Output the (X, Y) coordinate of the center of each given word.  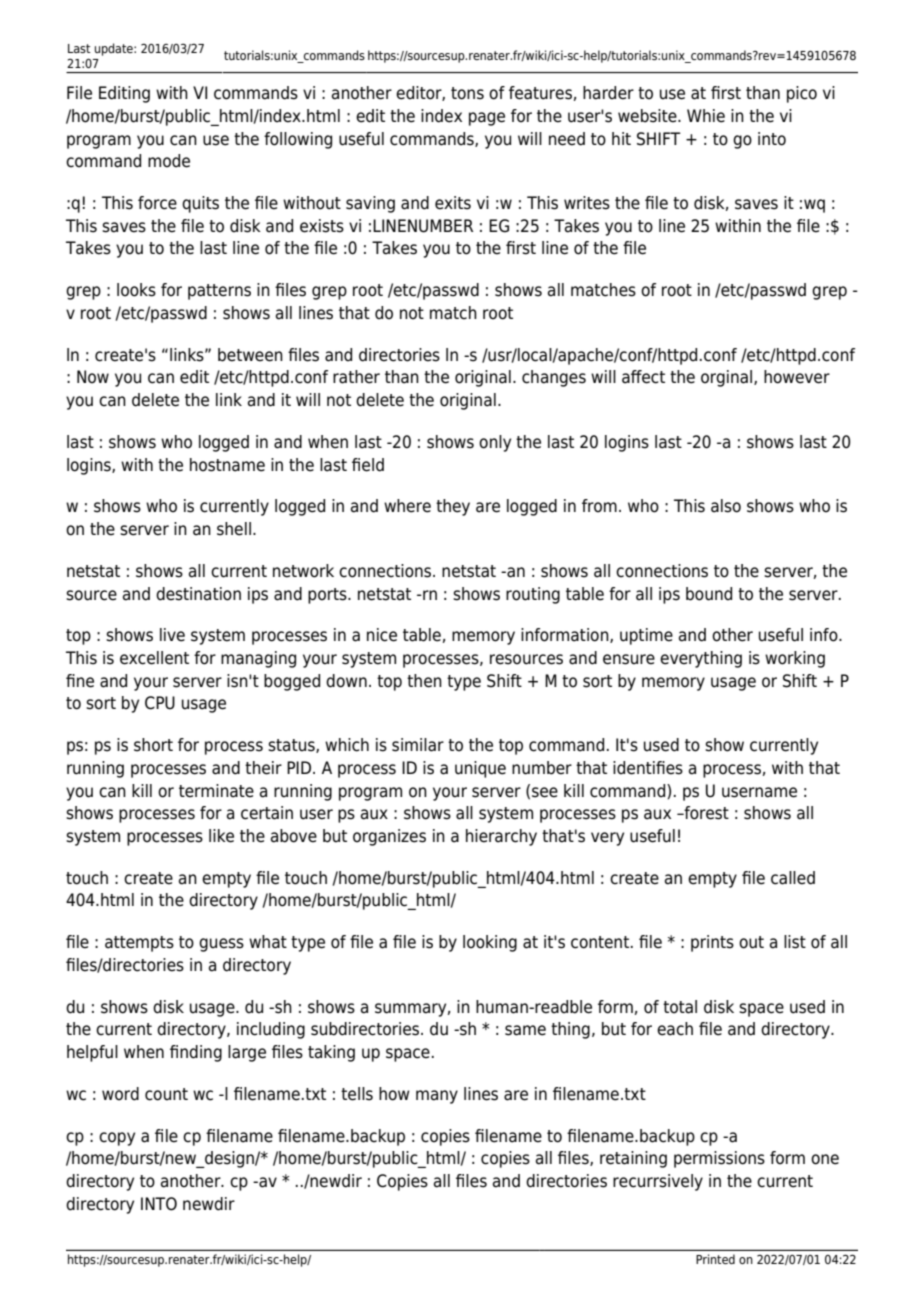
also (726, 506)
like (221, 836)
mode (169, 161)
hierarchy (501, 837)
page (487, 119)
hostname (227, 465)
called (793, 878)
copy (117, 1139)
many (437, 1097)
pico (802, 94)
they (453, 507)
